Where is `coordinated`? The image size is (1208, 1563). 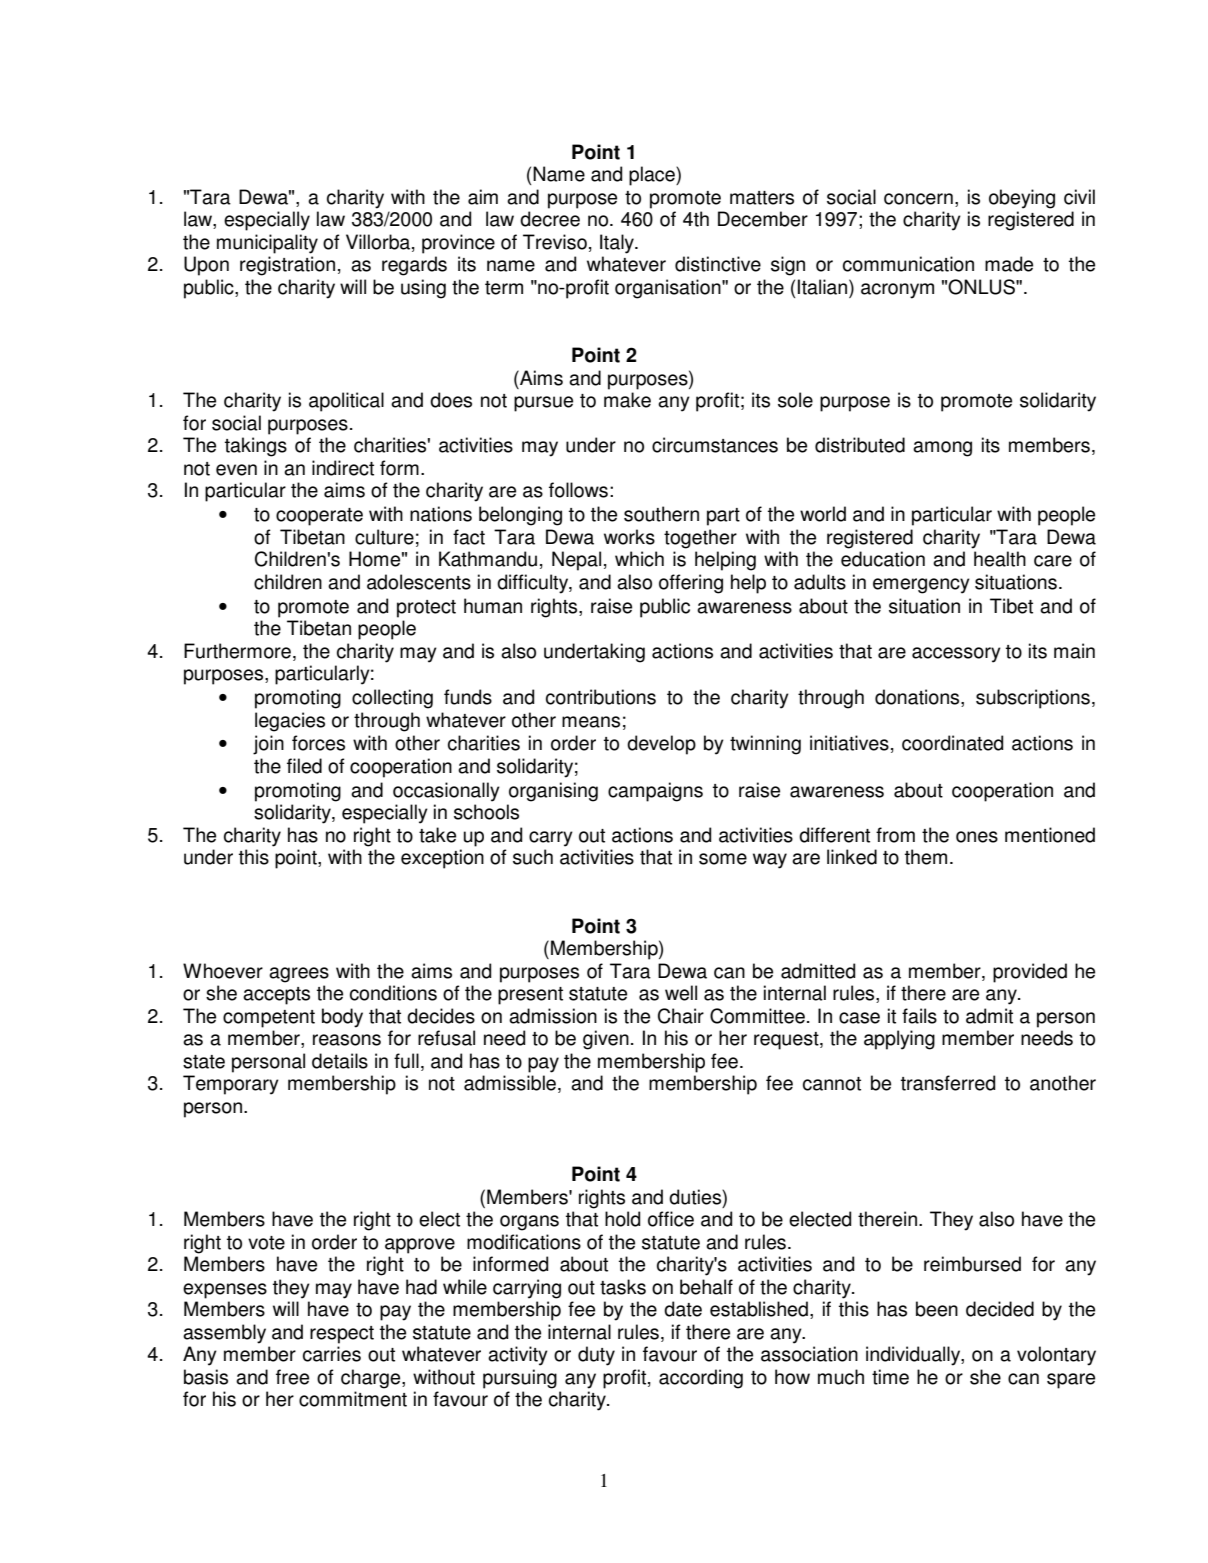 coordinated is located at coordinates (952, 743).
